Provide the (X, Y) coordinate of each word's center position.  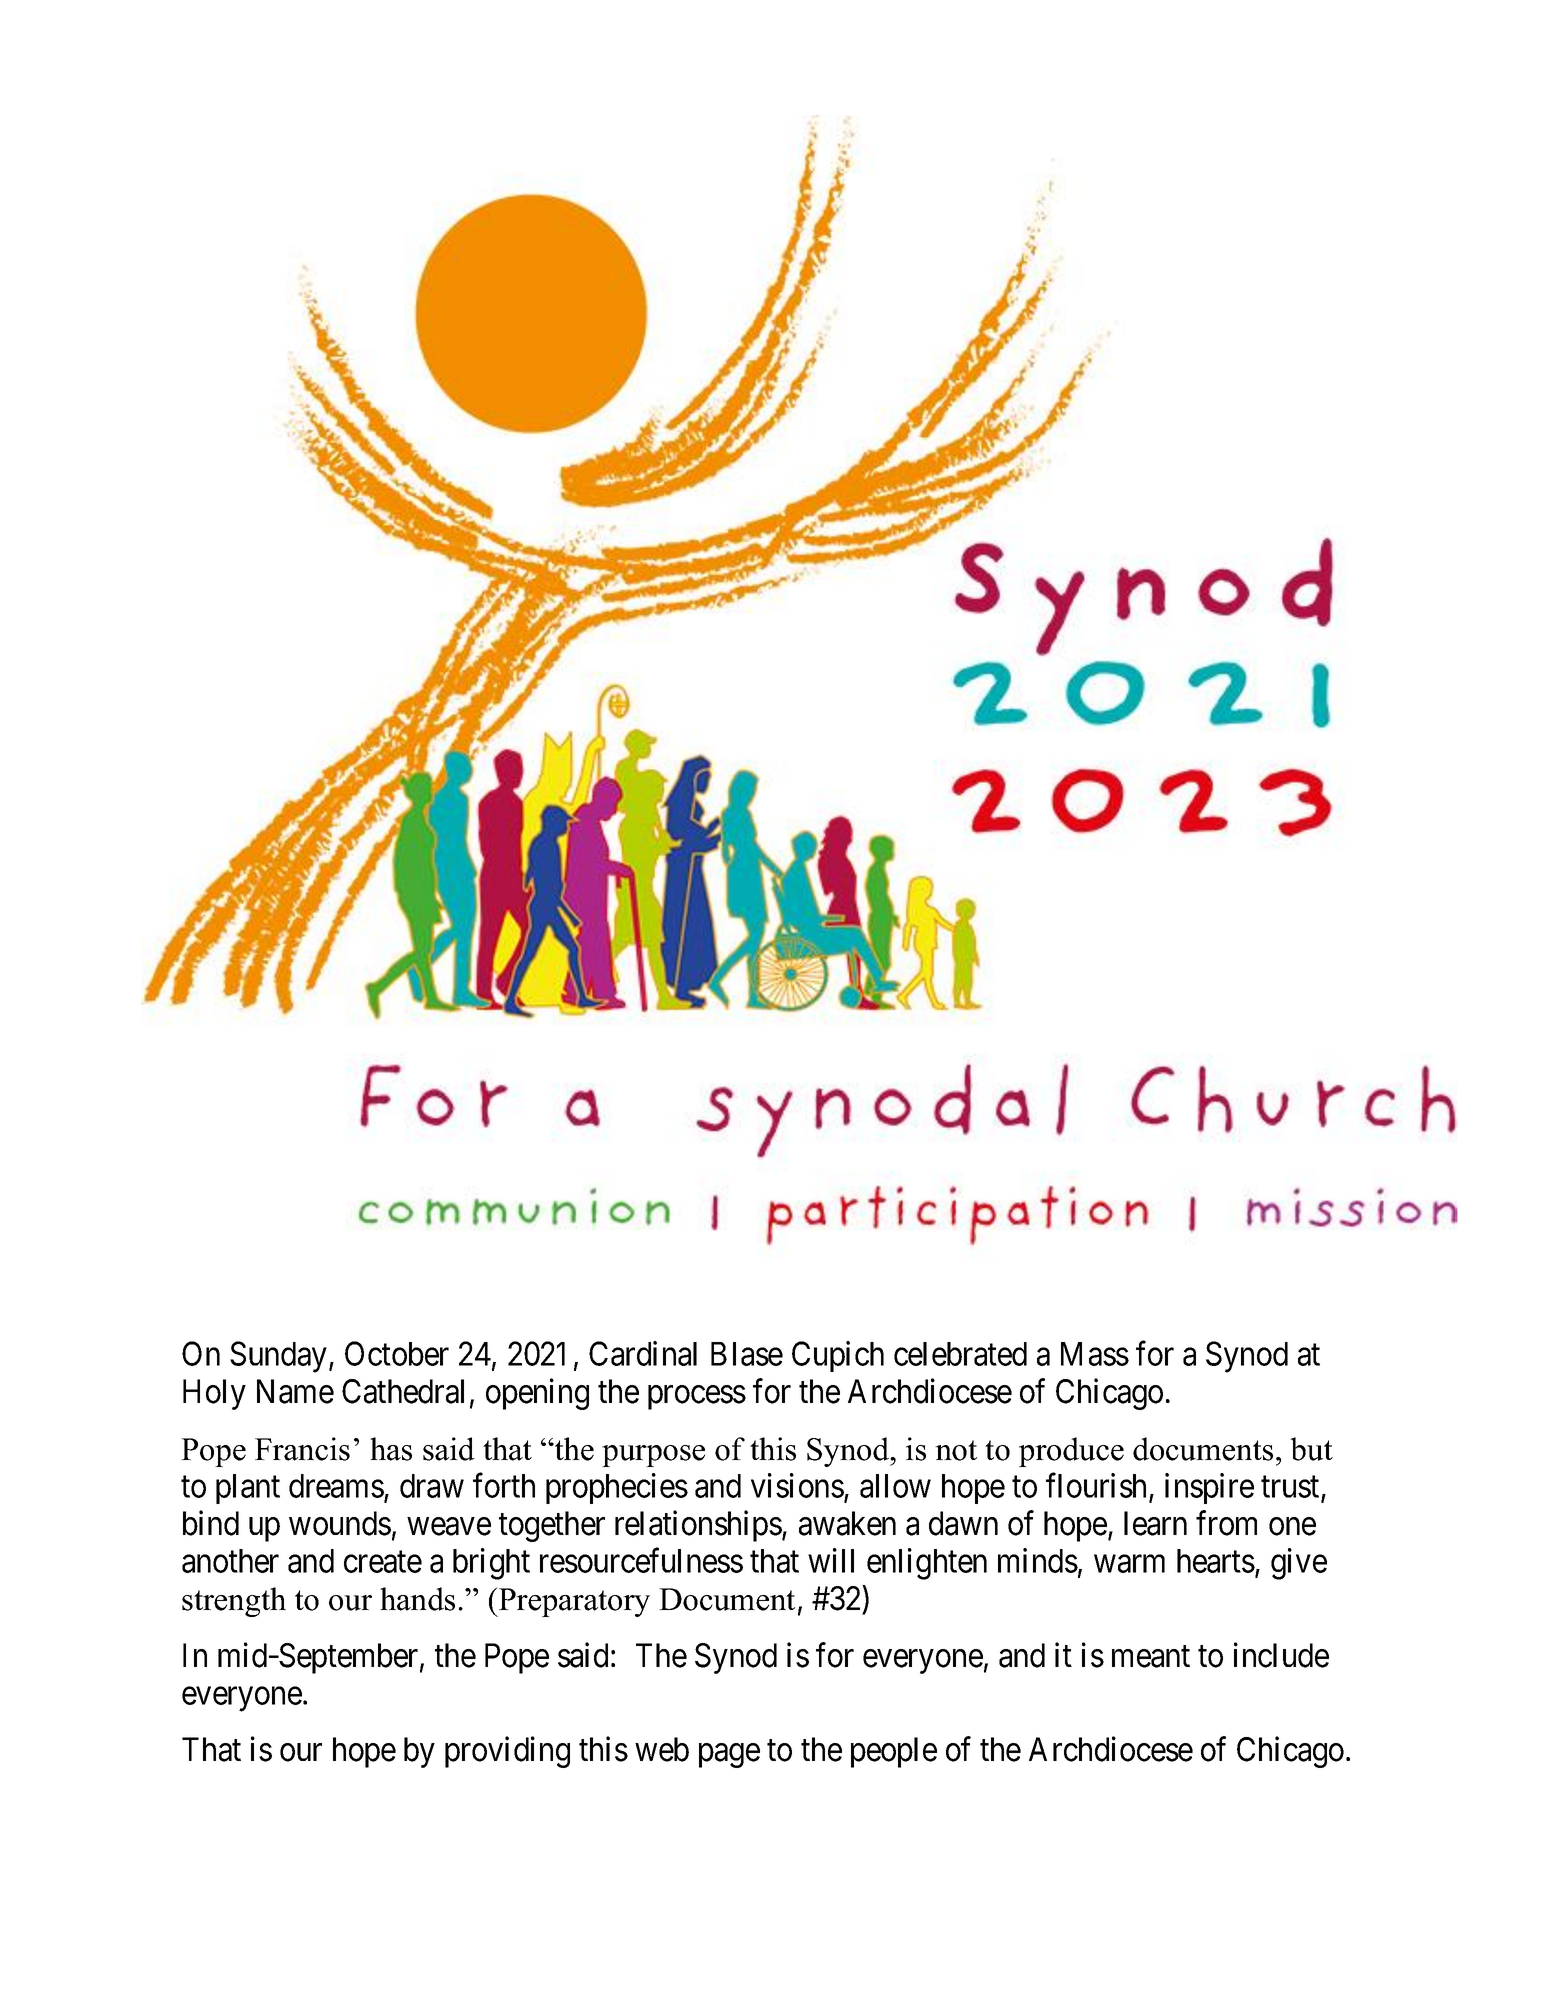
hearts (1216, 1561)
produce (1071, 1452)
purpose (653, 1456)
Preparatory (573, 1602)
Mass (1095, 1354)
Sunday (278, 1357)
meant (1151, 1657)
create (383, 1562)
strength (234, 1602)
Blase (747, 1354)
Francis (302, 1449)
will (831, 1560)
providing (507, 1752)
